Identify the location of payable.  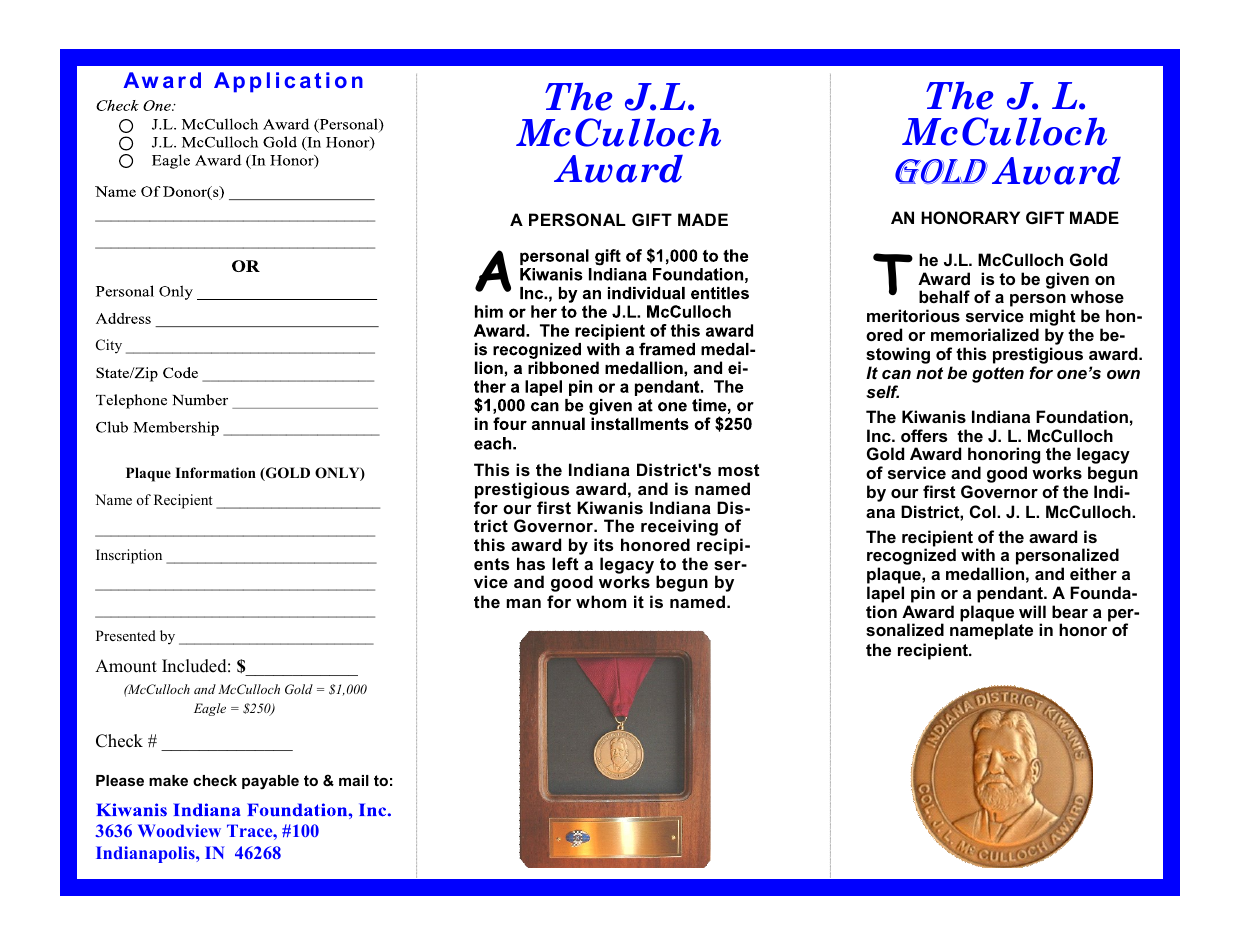
(270, 782).
